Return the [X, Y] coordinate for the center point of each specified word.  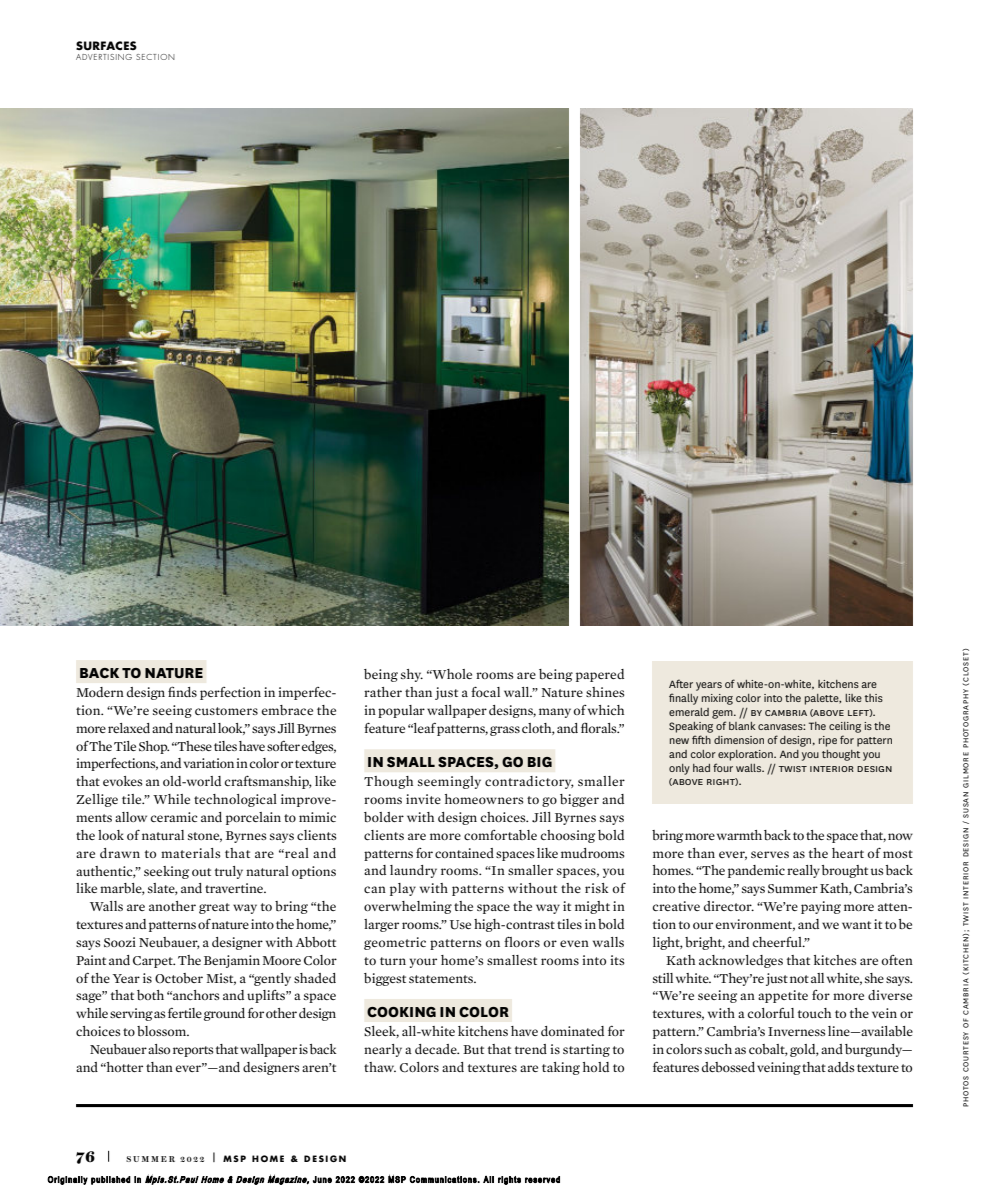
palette [823, 699]
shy [412, 675]
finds [182, 691]
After [681, 683]
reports [193, 1051]
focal [485, 691]
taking [561, 1068]
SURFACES [106, 46]
